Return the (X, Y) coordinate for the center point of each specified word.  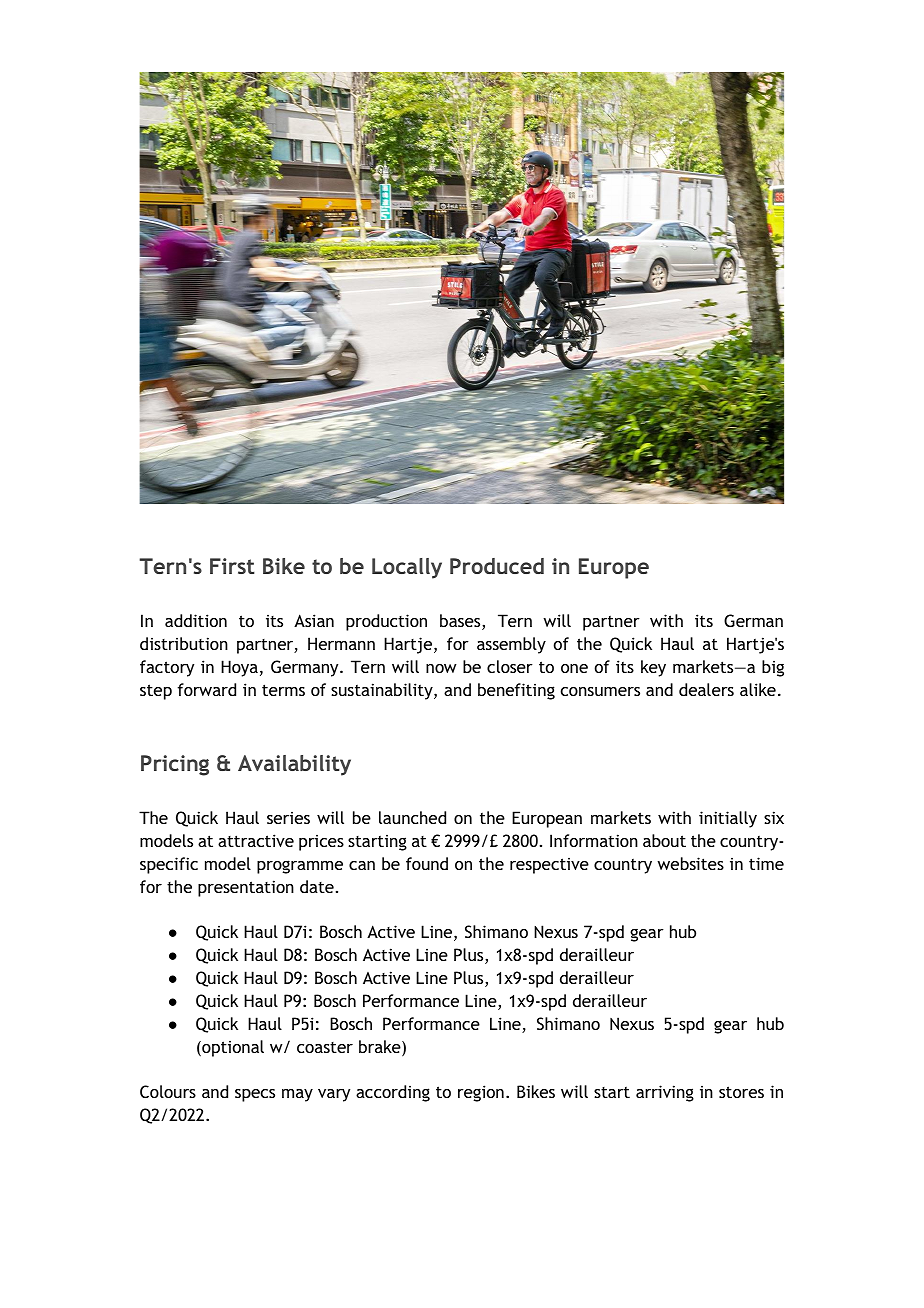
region (481, 1093)
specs (255, 1095)
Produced (497, 566)
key (653, 668)
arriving (665, 1093)
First (232, 566)
